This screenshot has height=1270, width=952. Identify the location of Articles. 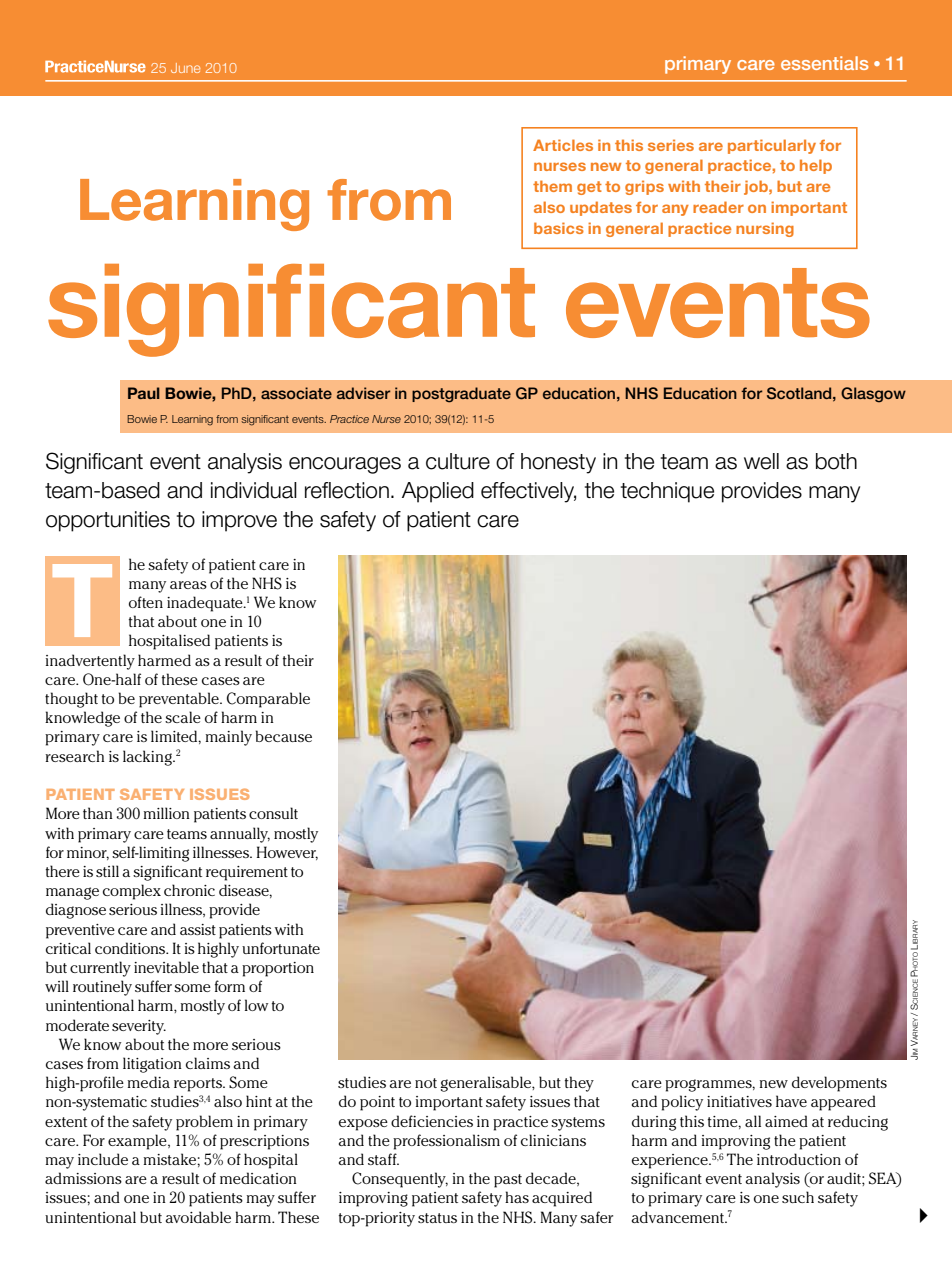
(563, 145).
